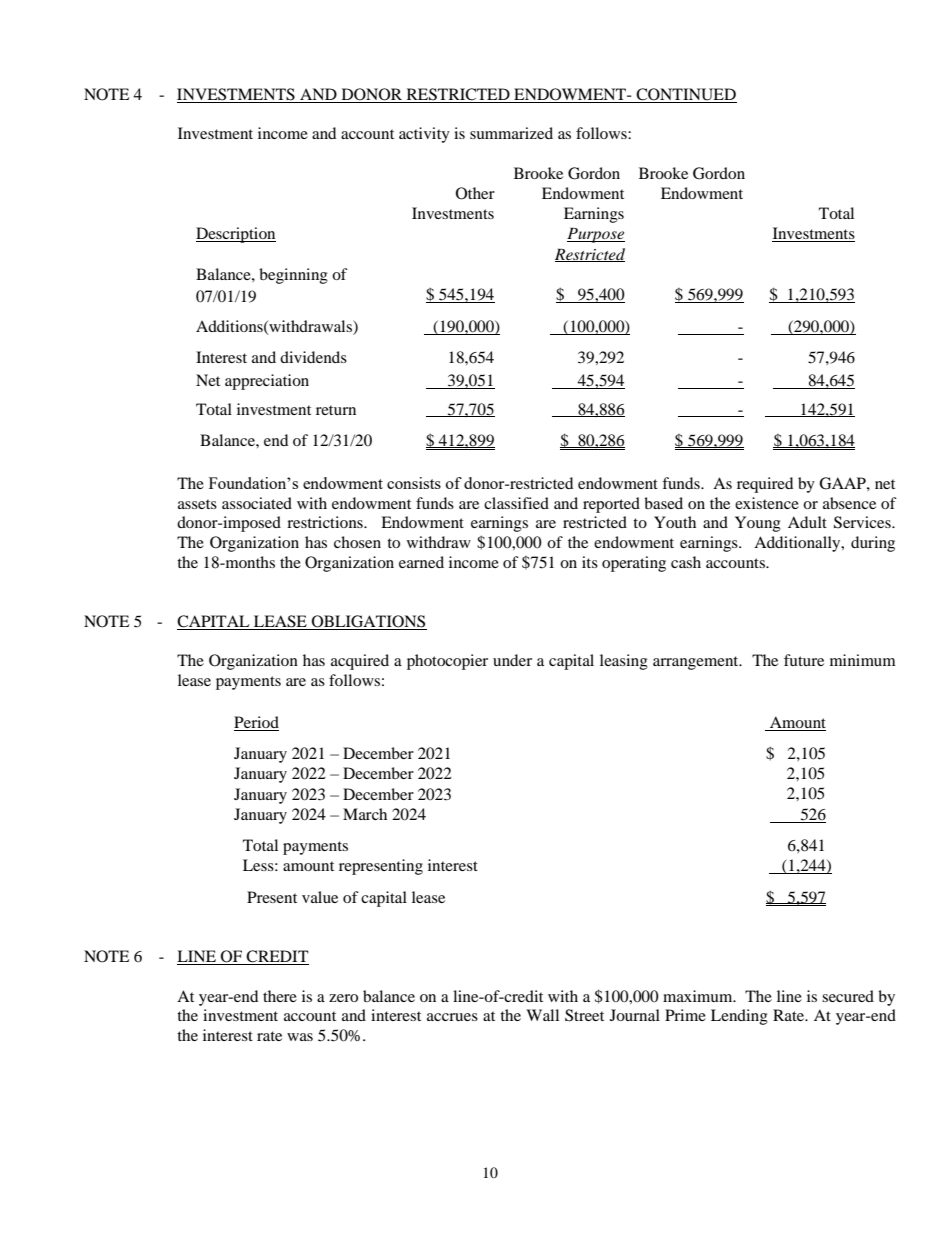 This image has height=1233, width=952. What do you see at coordinates (765, 485) in the image?
I see `required` at bounding box center [765, 485].
